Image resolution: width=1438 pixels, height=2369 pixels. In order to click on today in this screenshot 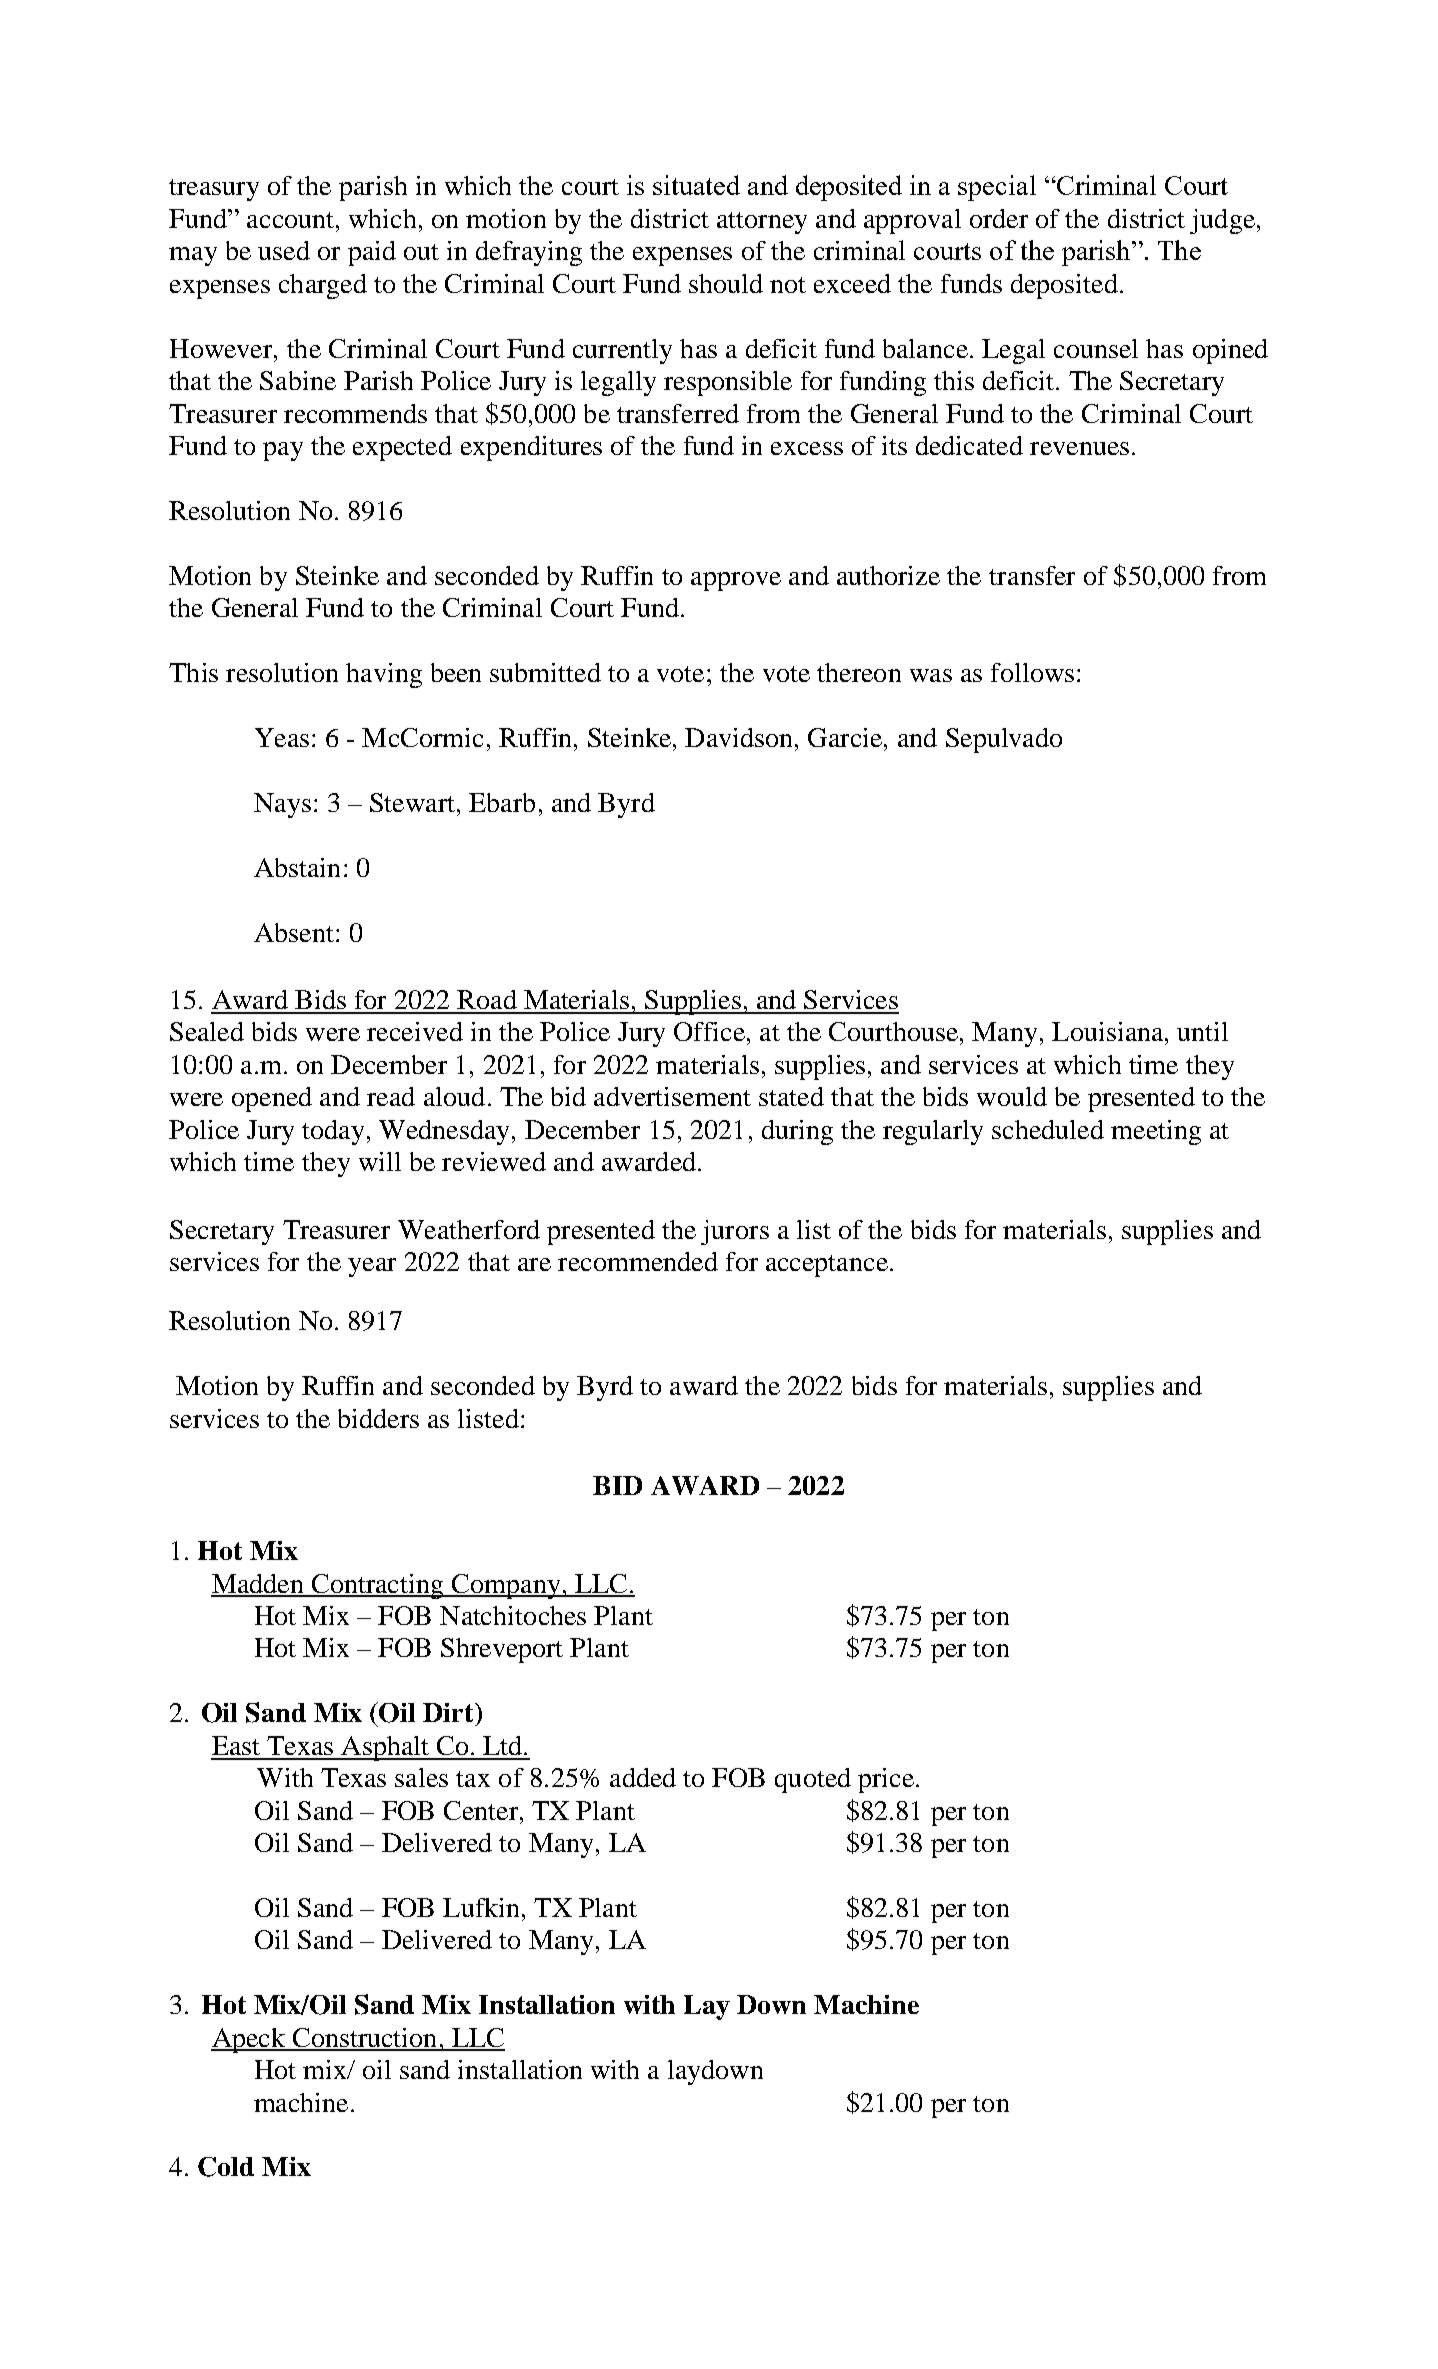, I will do `click(333, 1132)`.
